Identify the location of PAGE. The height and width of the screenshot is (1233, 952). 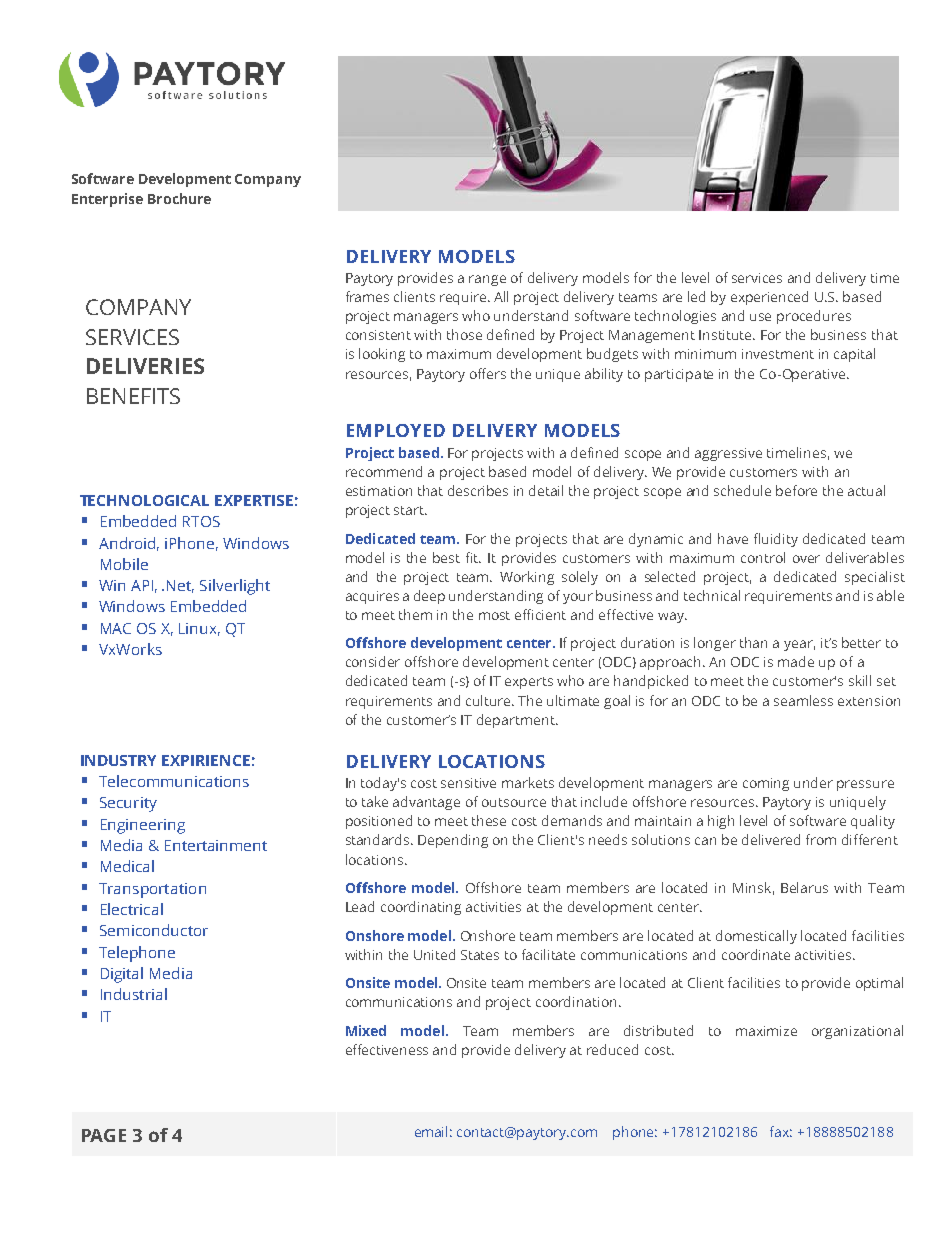
(104, 1135).
